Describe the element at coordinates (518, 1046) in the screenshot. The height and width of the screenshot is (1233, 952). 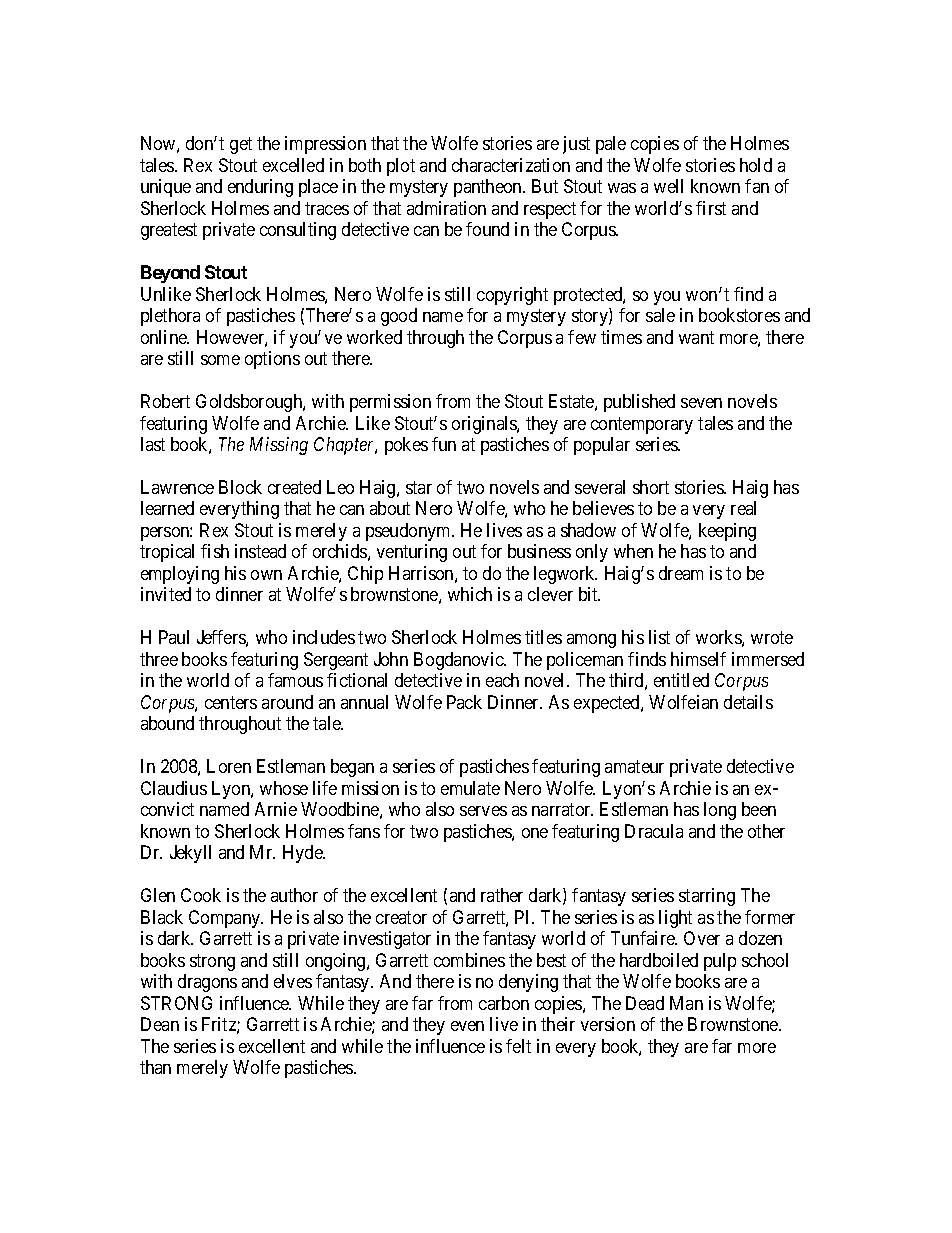
I see `felt` at that location.
